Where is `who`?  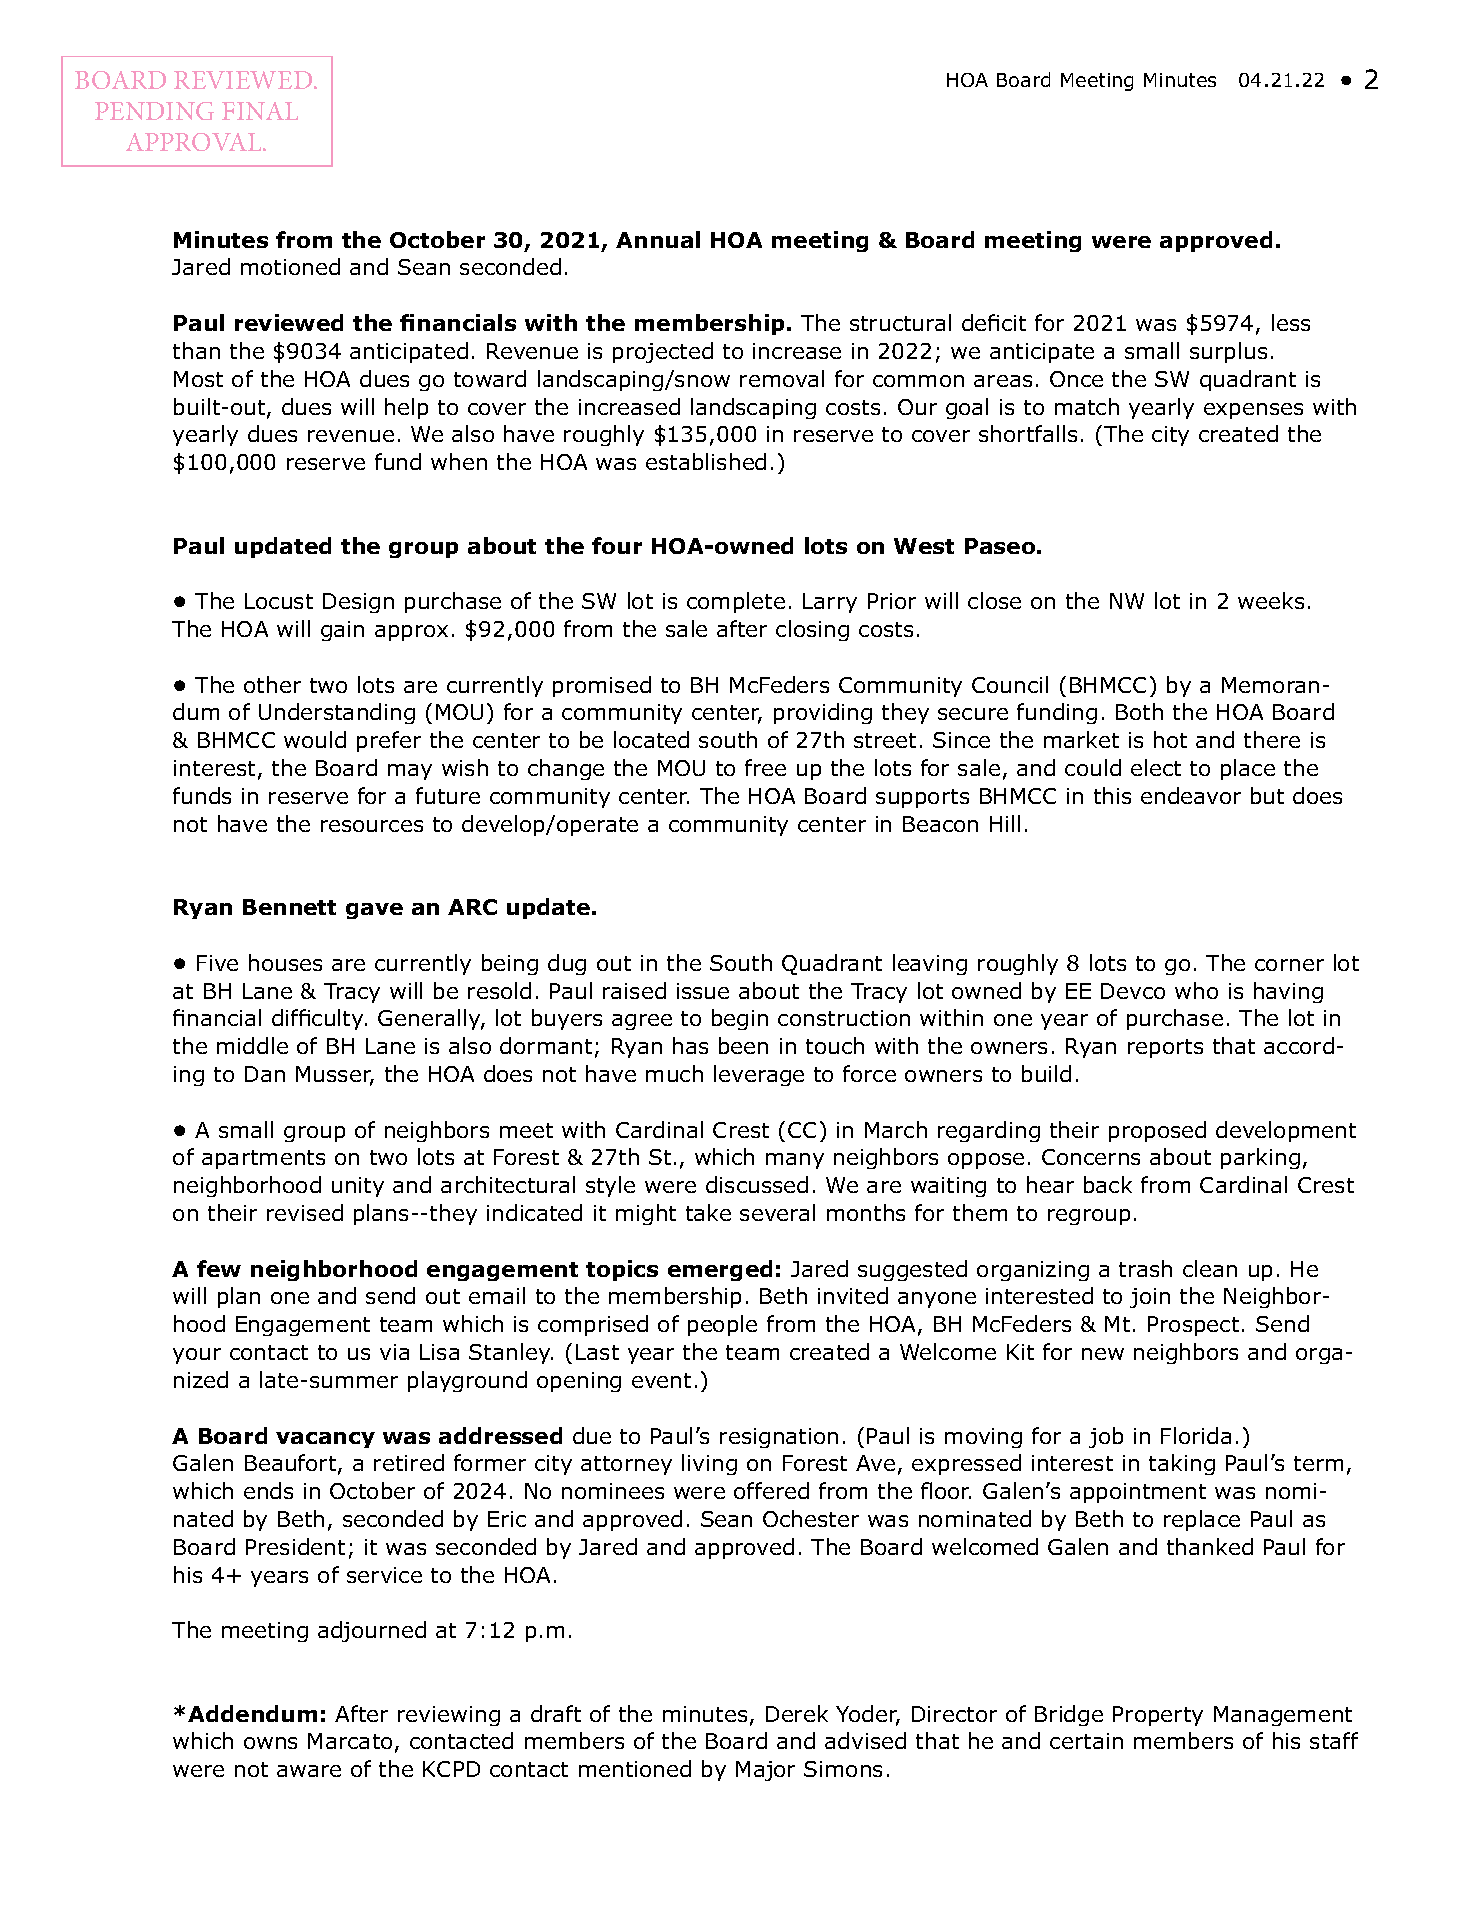
who is located at coordinates (1196, 990).
